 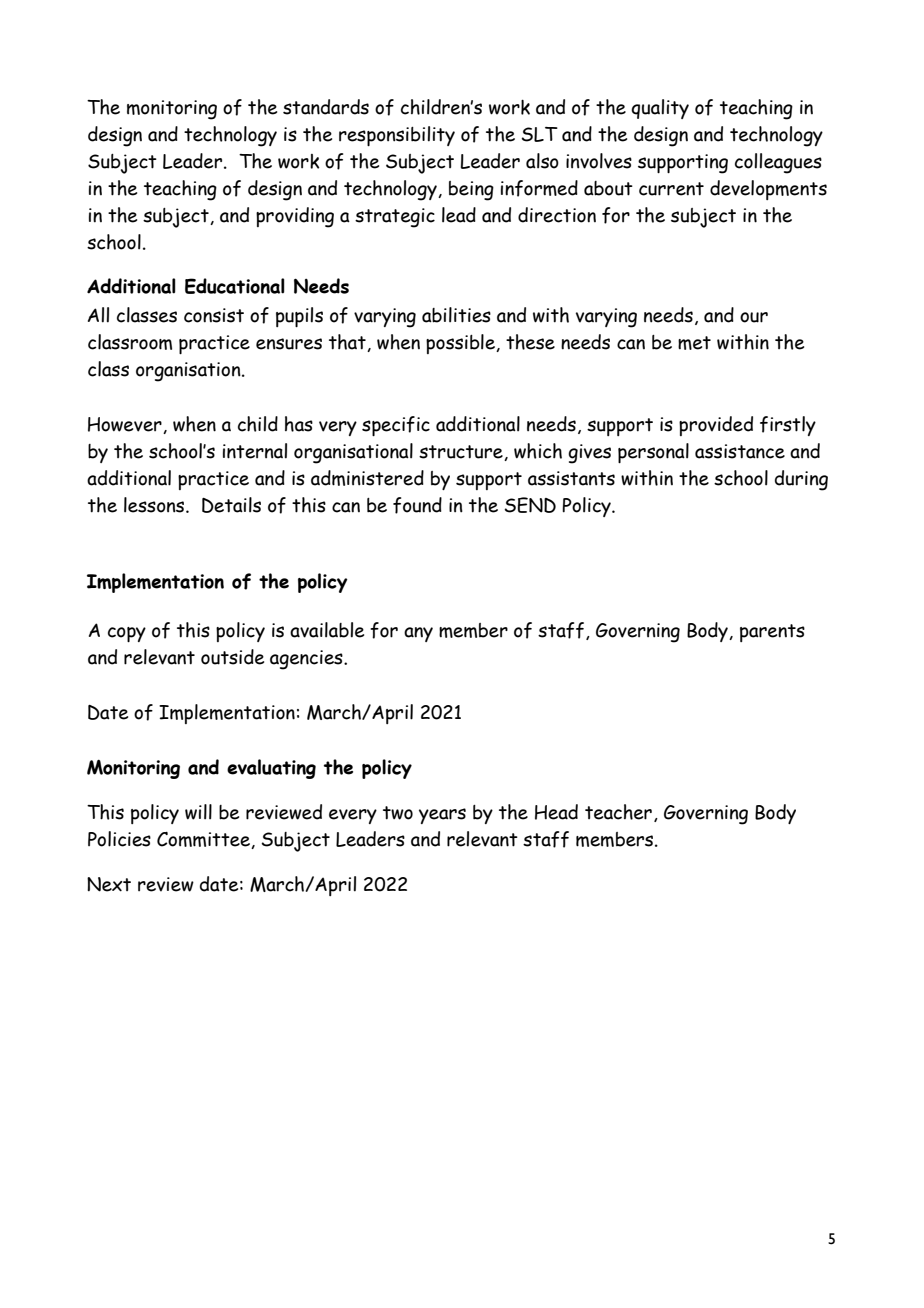 What do you see at coordinates (326, 107) in the screenshot?
I see `standards` at bounding box center [326, 107].
